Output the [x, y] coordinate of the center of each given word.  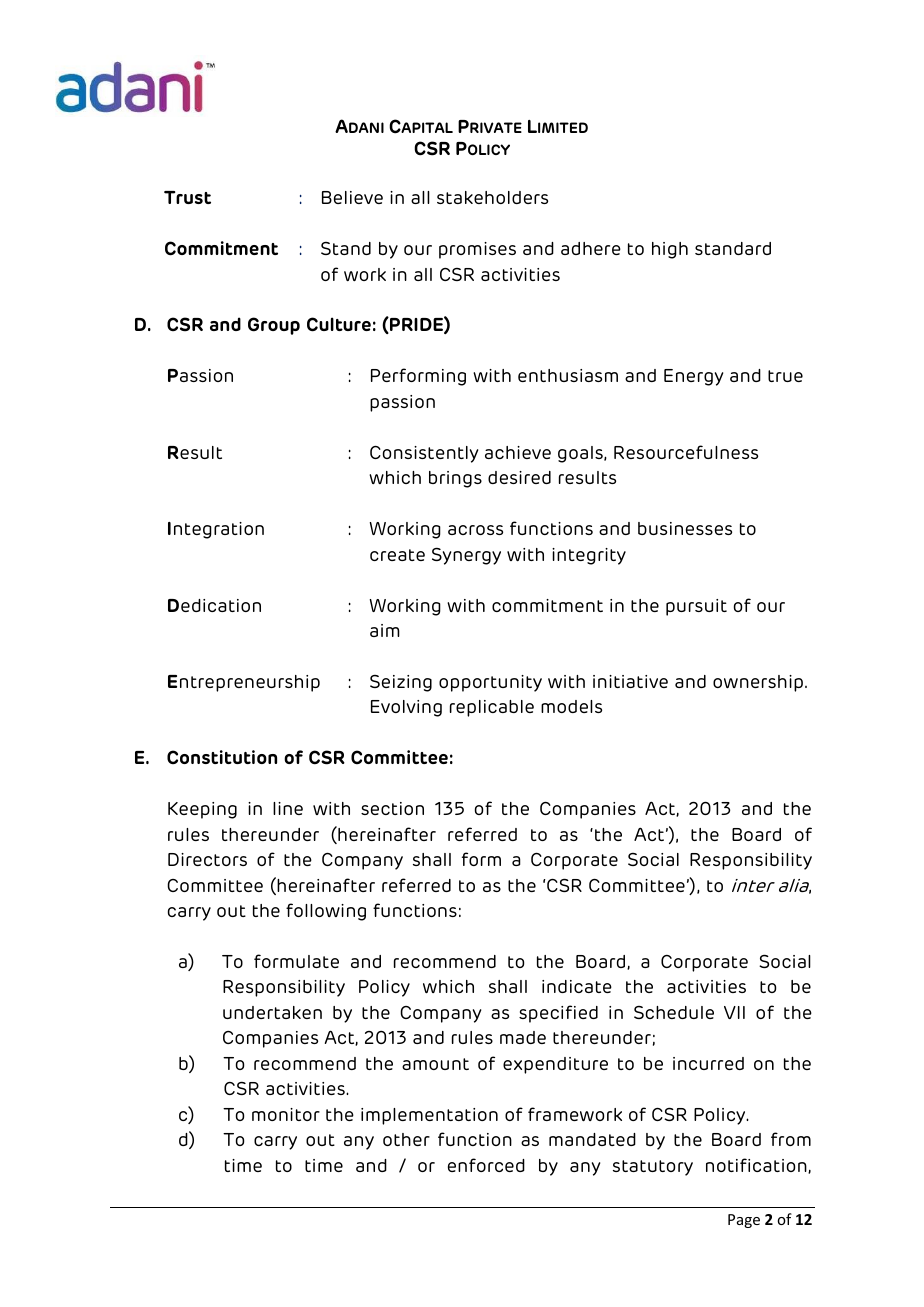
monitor [286, 1114]
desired [519, 477]
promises [477, 250]
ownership [758, 683]
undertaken [272, 1012]
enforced [486, 1165]
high [670, 250]
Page [744, 1221]
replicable [492, 708]
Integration [216, 530]
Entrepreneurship [244, 683]
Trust [187, 197]
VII [734, 1012]
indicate [577, 986]
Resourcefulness [686, 452]
